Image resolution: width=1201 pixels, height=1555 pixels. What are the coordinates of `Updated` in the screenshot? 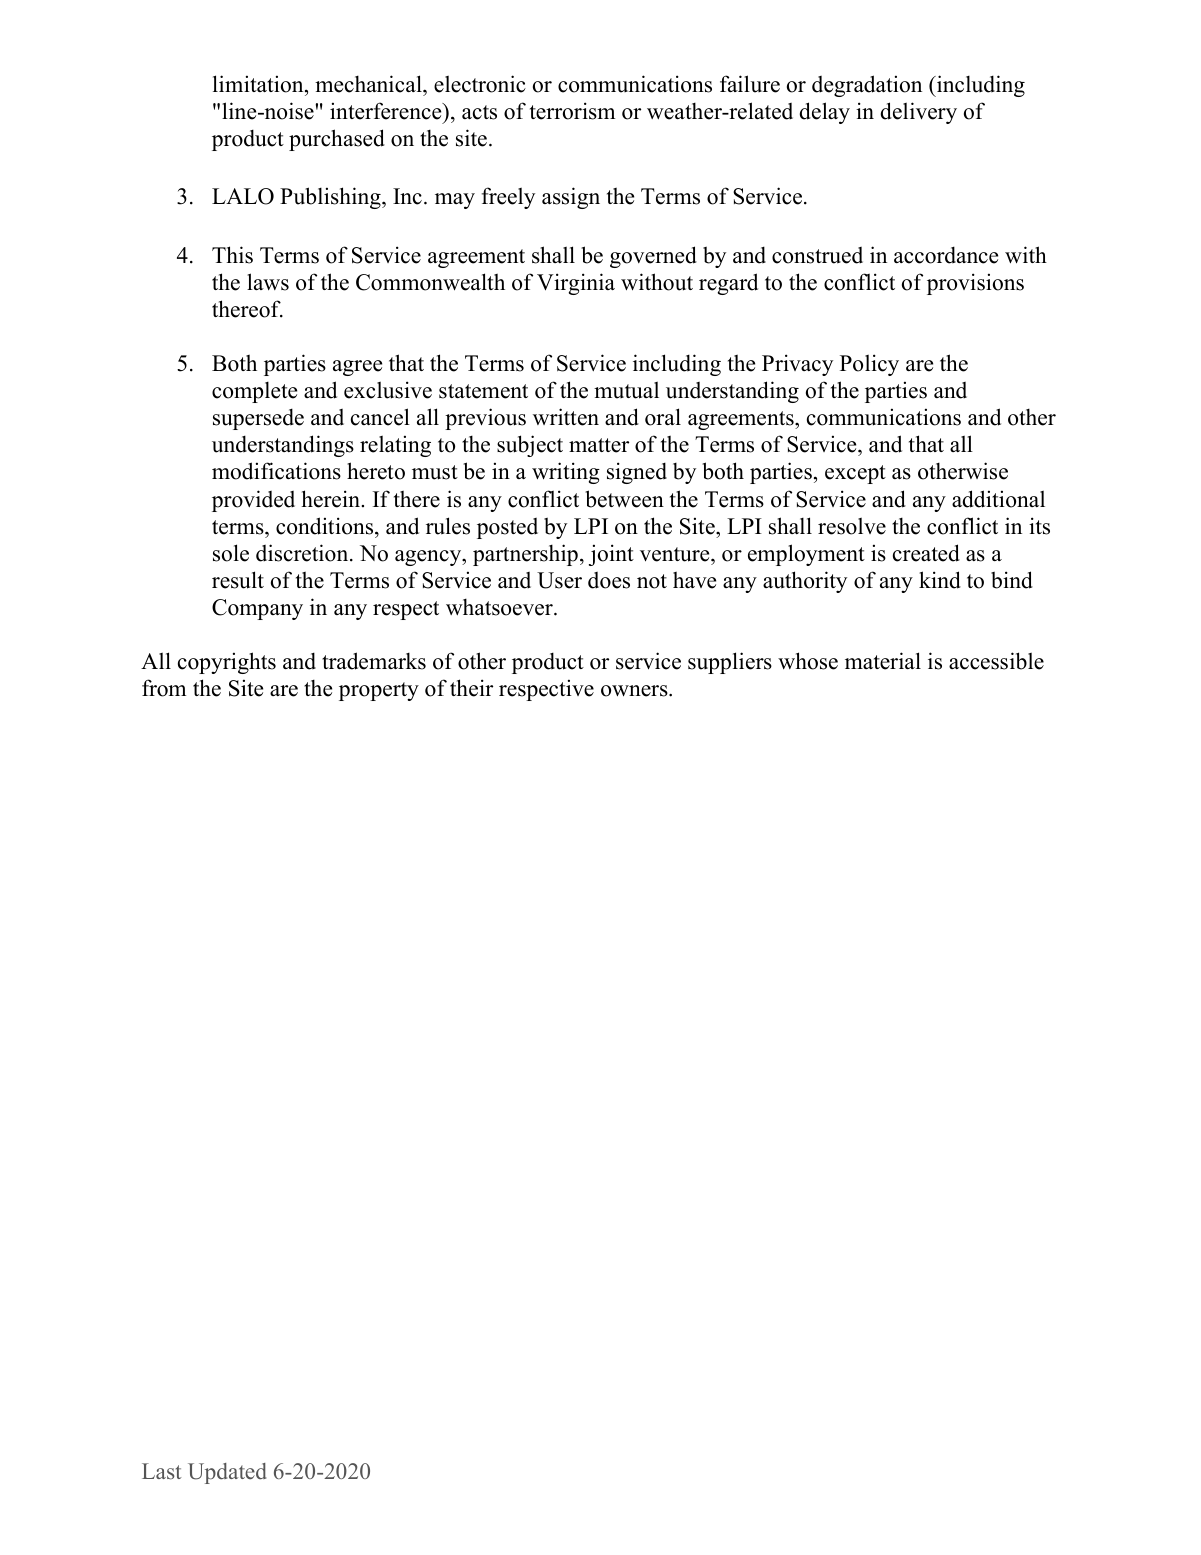 It's located at (227, 1473).
